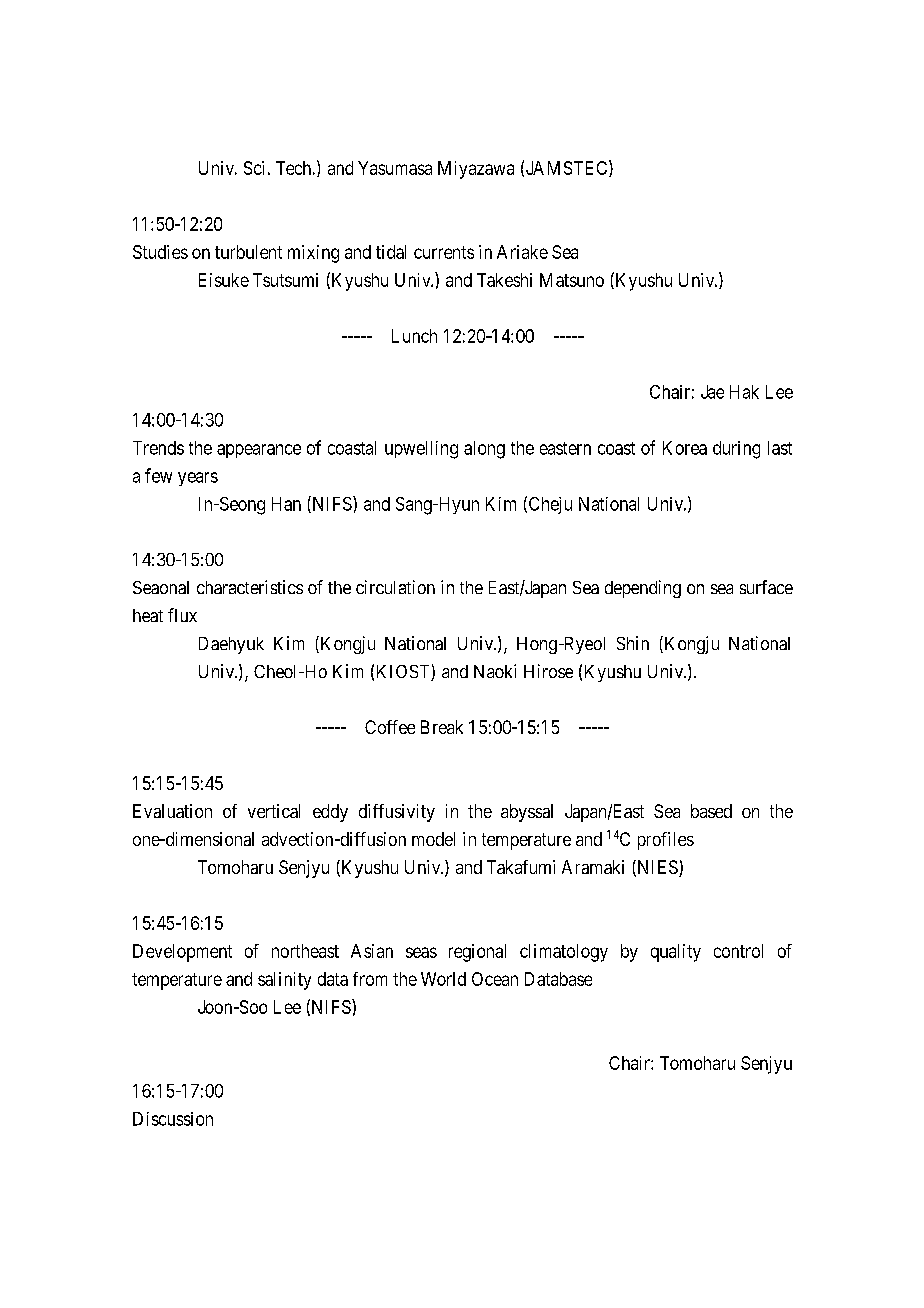 The height and width of the screenshot is (1308, 924). Describe the element at coordinates (443, 979) in the screenshot. I see `World` at that location.
